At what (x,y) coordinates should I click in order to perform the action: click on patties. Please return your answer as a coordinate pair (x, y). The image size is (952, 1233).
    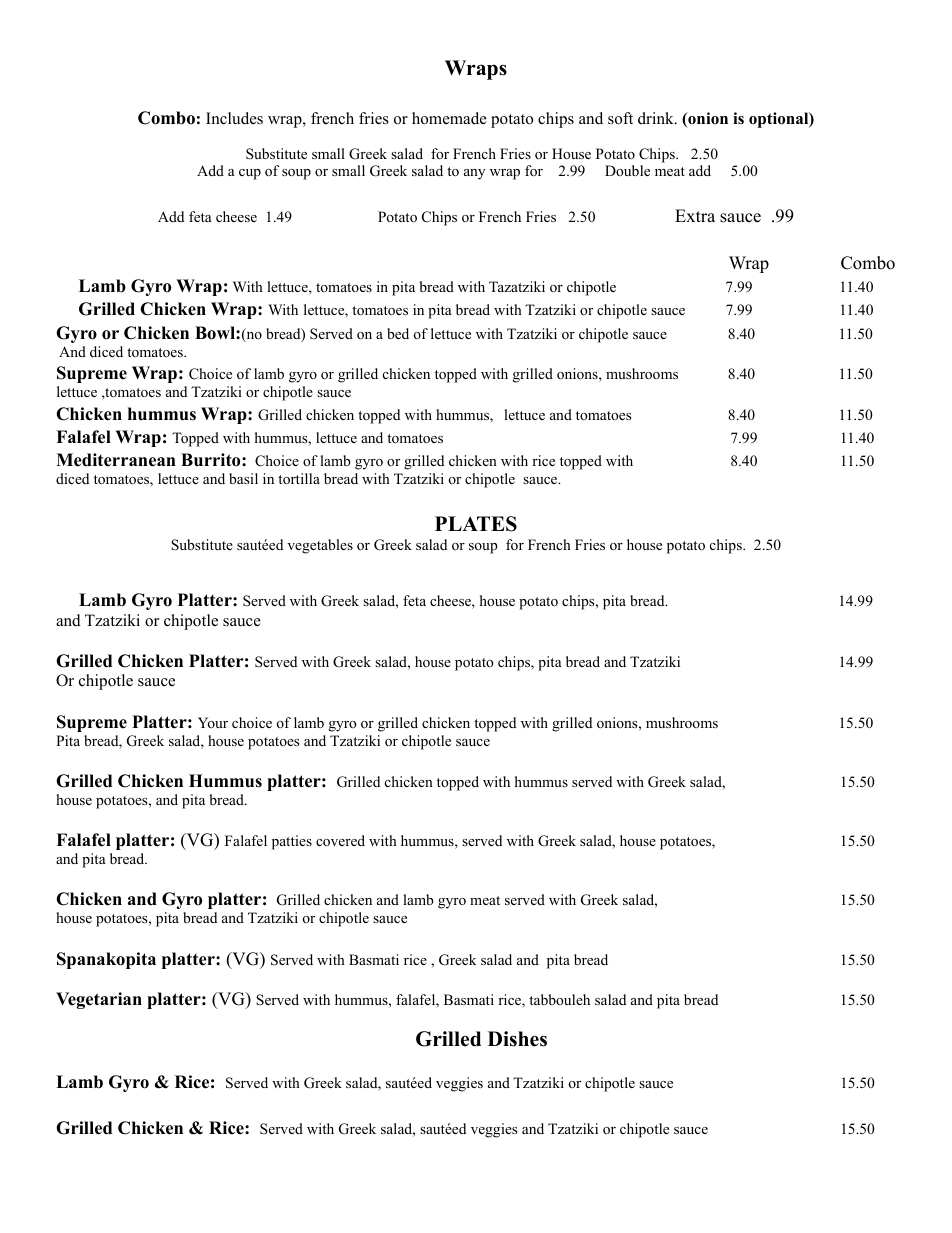
    Looking at the image, I should click on (292, 842).
